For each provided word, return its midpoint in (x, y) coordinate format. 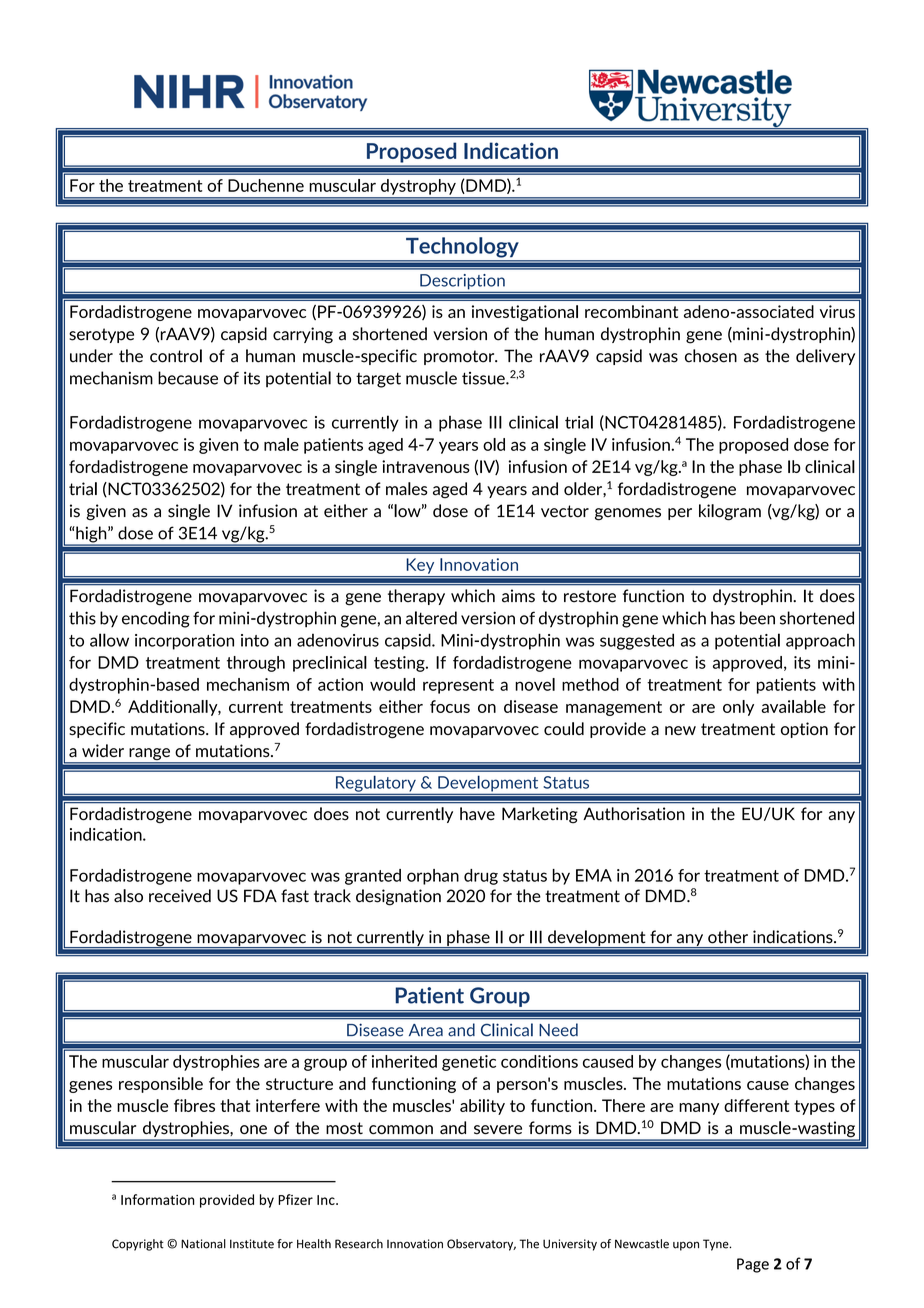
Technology (462, 247)
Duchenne (266, 185)
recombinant (631, 311)
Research (359, 1244)
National (203, 1244)
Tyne (717, 1245)
